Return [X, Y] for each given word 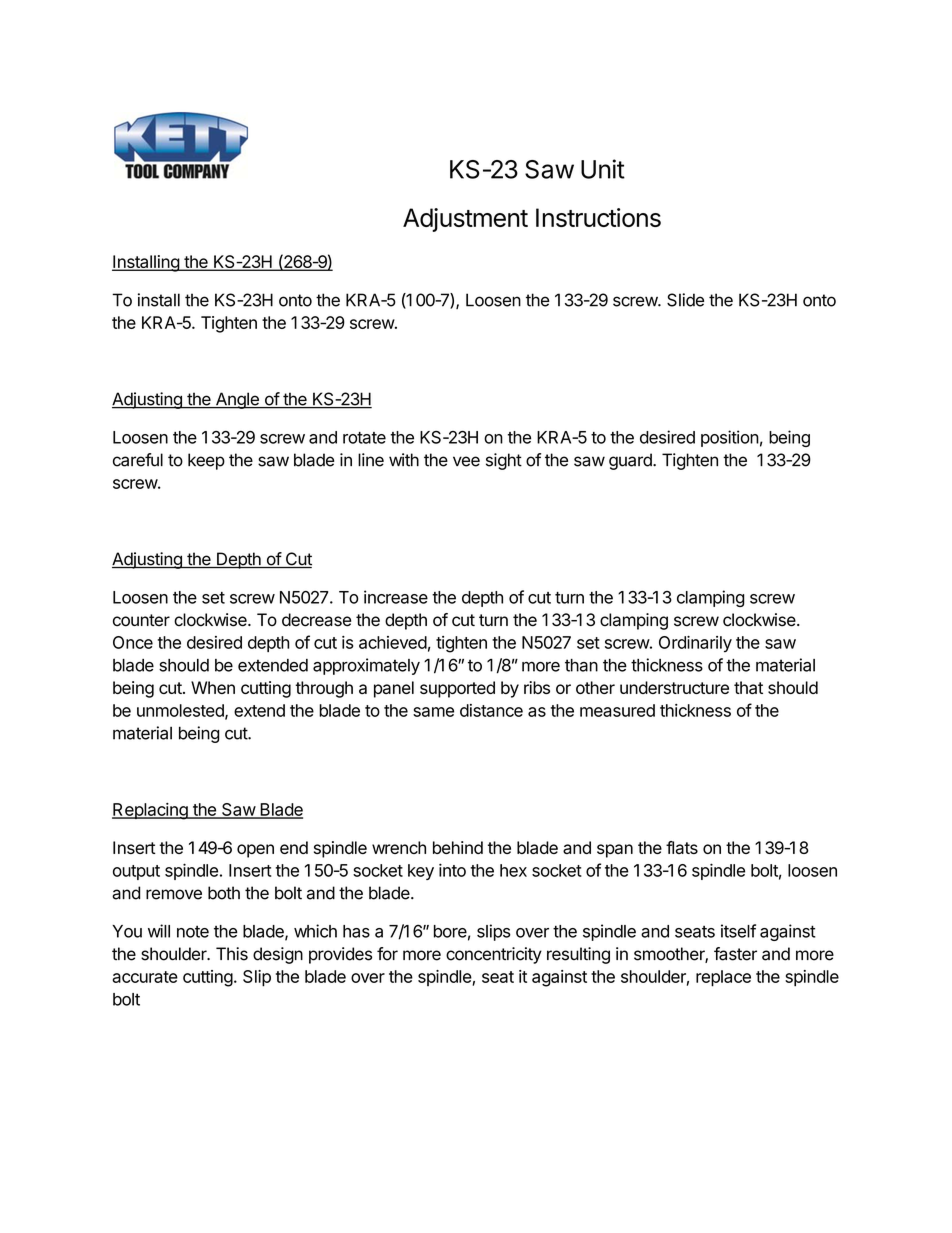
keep [206, 461]
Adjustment [465, 220]
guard [631, 461]
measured [617, 710]
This [232, 954]
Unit [603, 169]
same [433, 712]
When [213, 687]
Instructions [598, 217]
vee [466, 461]
